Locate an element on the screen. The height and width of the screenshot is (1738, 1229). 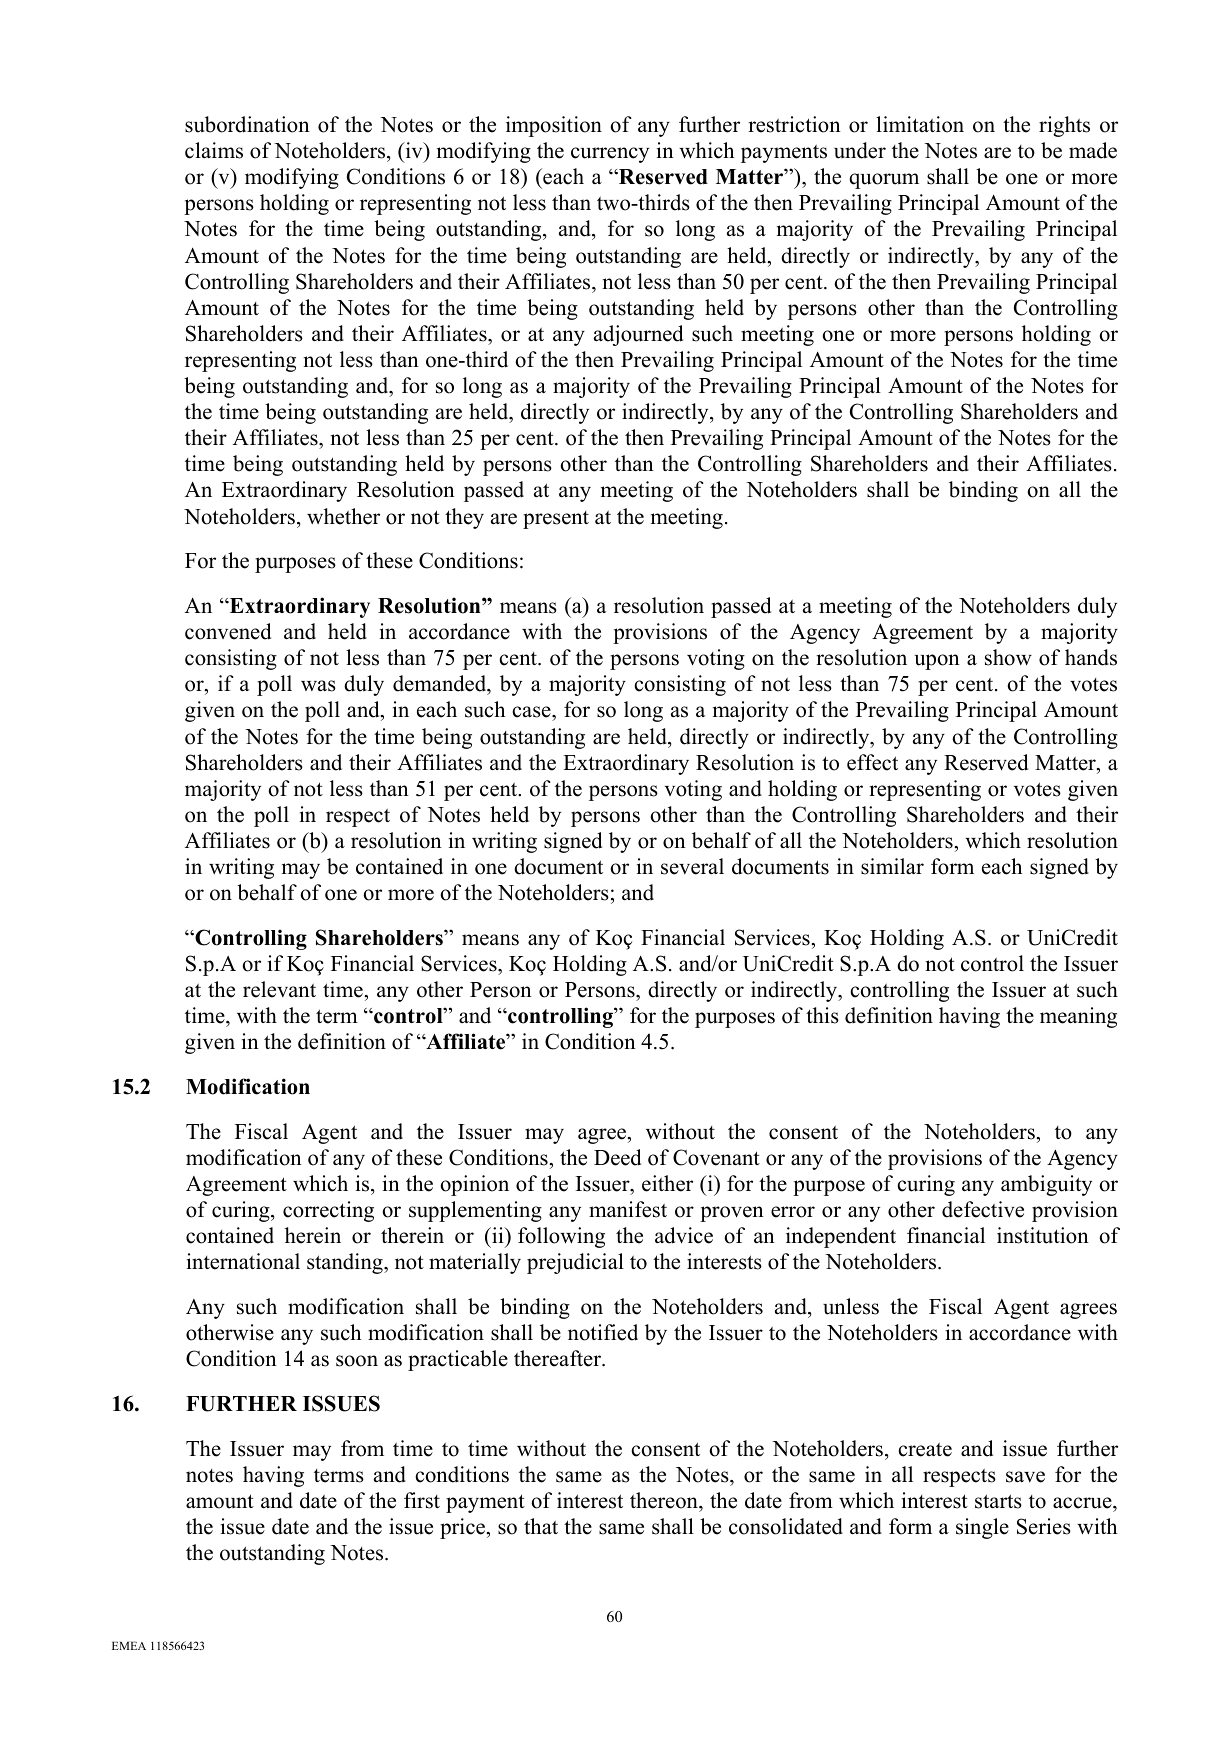
starts is located at coordinates (998, 1501).
